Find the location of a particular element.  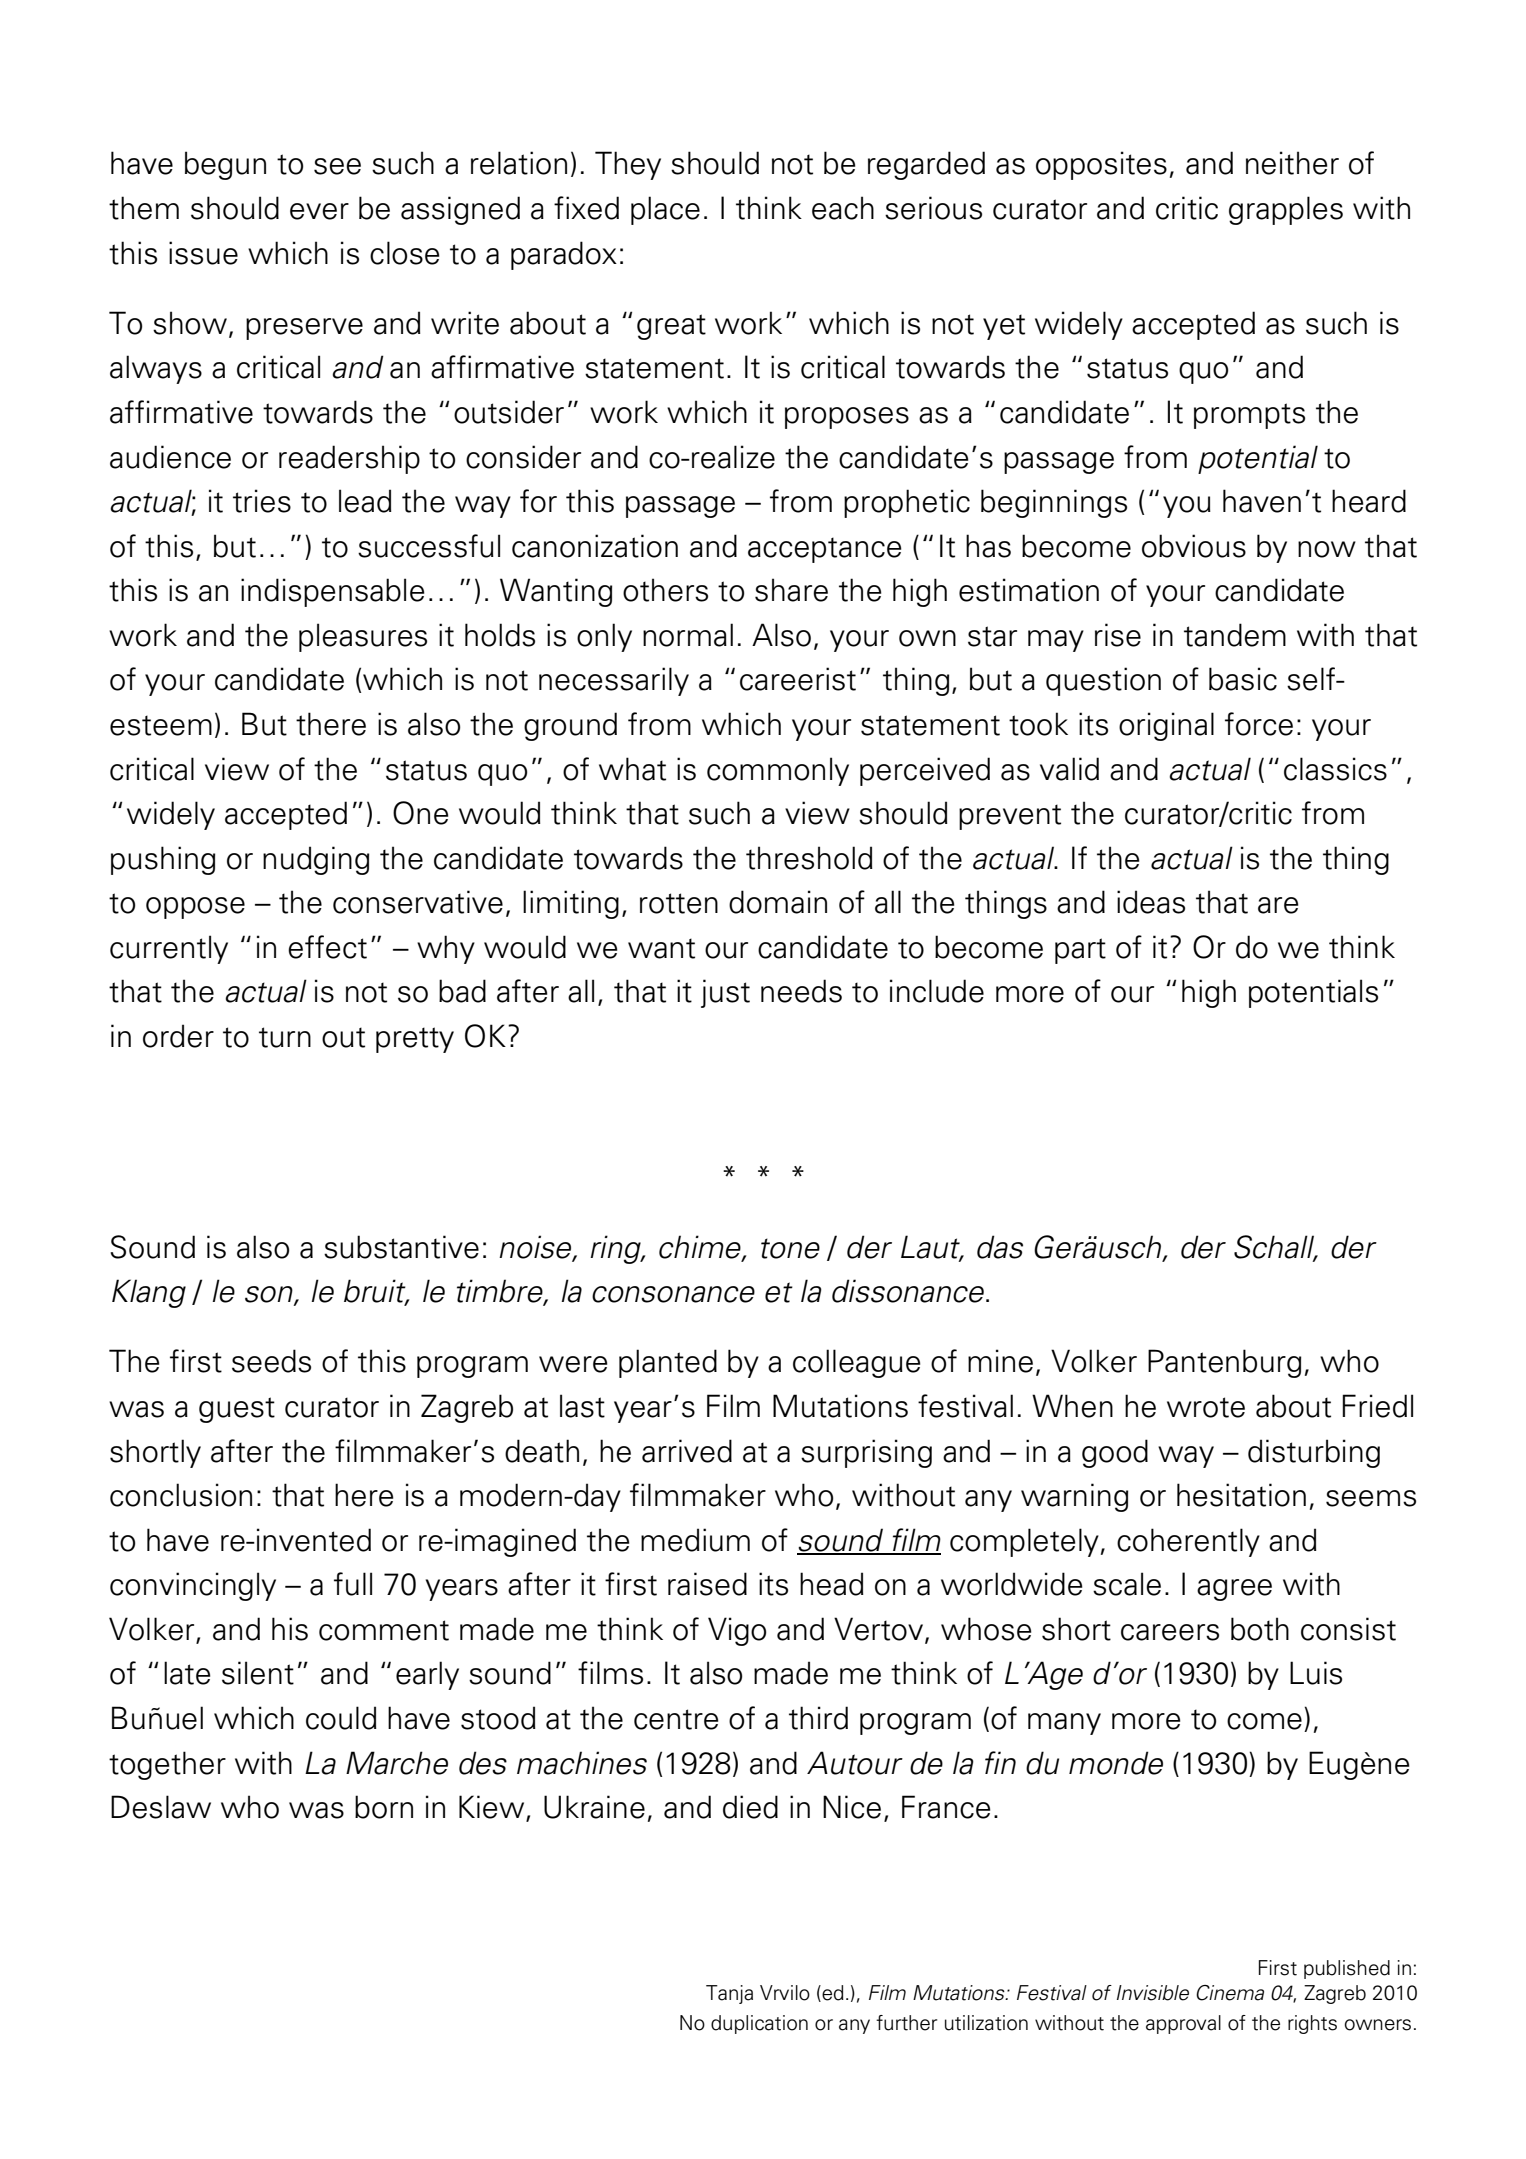

grapples is located at coordinates (1286, 210).
